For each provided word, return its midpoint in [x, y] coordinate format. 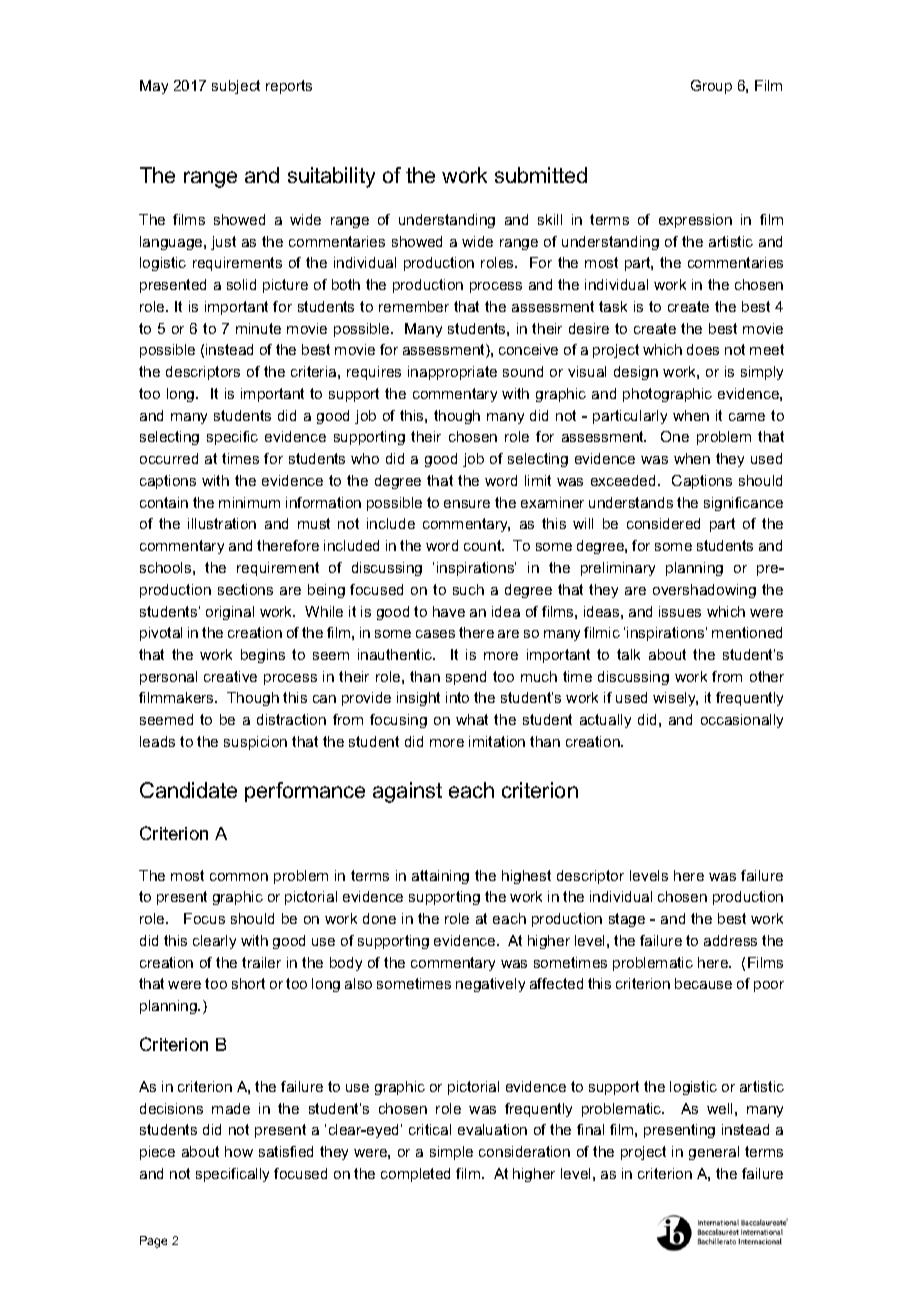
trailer [261, 962]
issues [680, 611]
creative [230, 676]
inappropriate [452, 373]
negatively [490, 985]
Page [153, 1242]
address [730, 940]
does [703, 349]
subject [236, 87]
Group [711, 87]
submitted [541, 175]
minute [258, 328]
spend [466, 678]
